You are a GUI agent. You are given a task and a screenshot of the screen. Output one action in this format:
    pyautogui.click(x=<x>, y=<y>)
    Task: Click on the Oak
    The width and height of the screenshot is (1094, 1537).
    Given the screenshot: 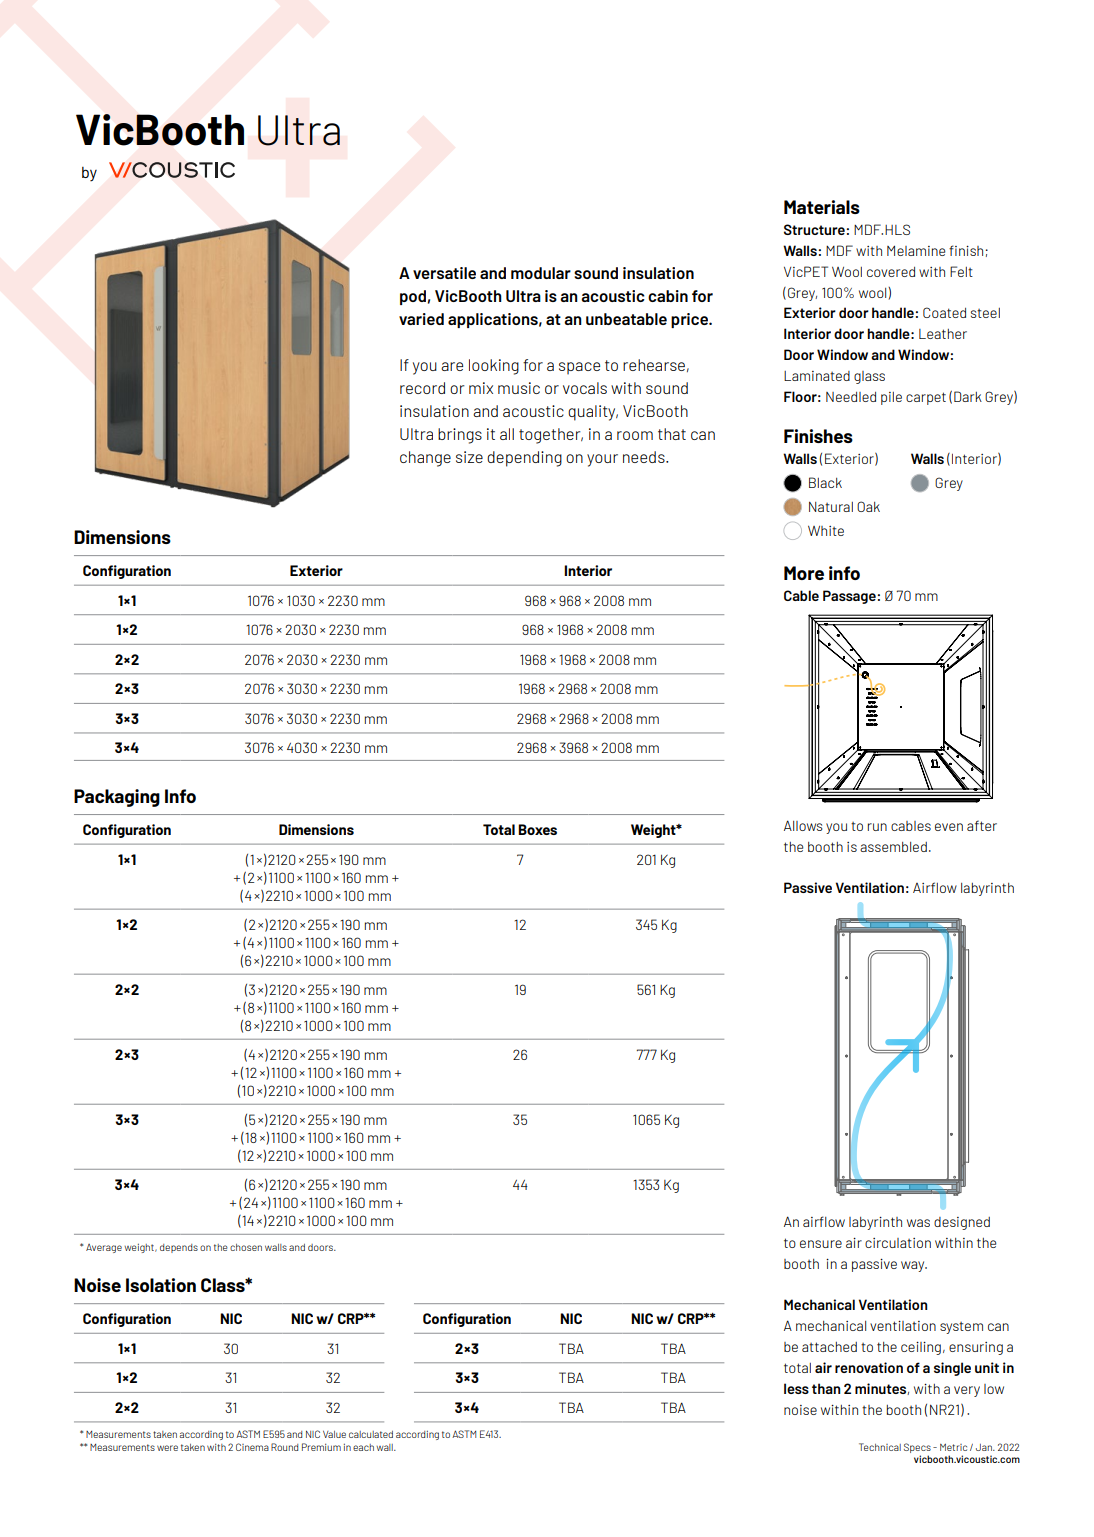 What is the action you would take?
    pyautogui.click(x=868, y=506)
